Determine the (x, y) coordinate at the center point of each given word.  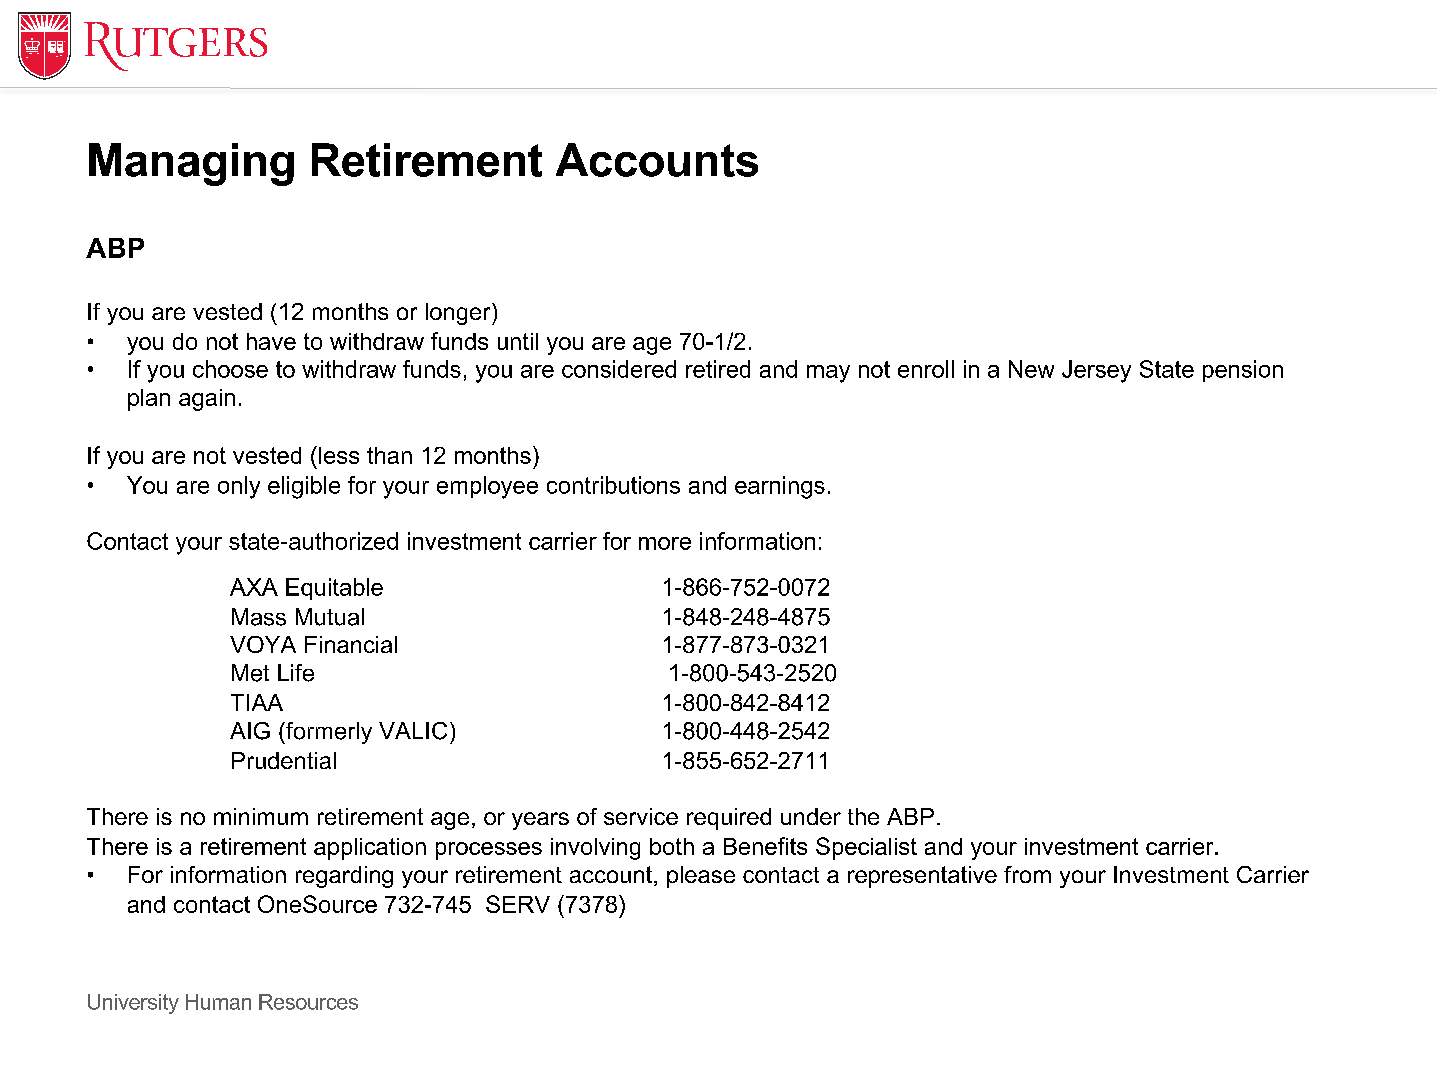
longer (459, 314)
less (339, 455)
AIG (250, 731)
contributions (613, 485)
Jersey (1096, 371)
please (701, 877)
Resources (308, 1002)
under (811, 816)
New (1031, 369)
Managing (191, 164)
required (729, 819)
